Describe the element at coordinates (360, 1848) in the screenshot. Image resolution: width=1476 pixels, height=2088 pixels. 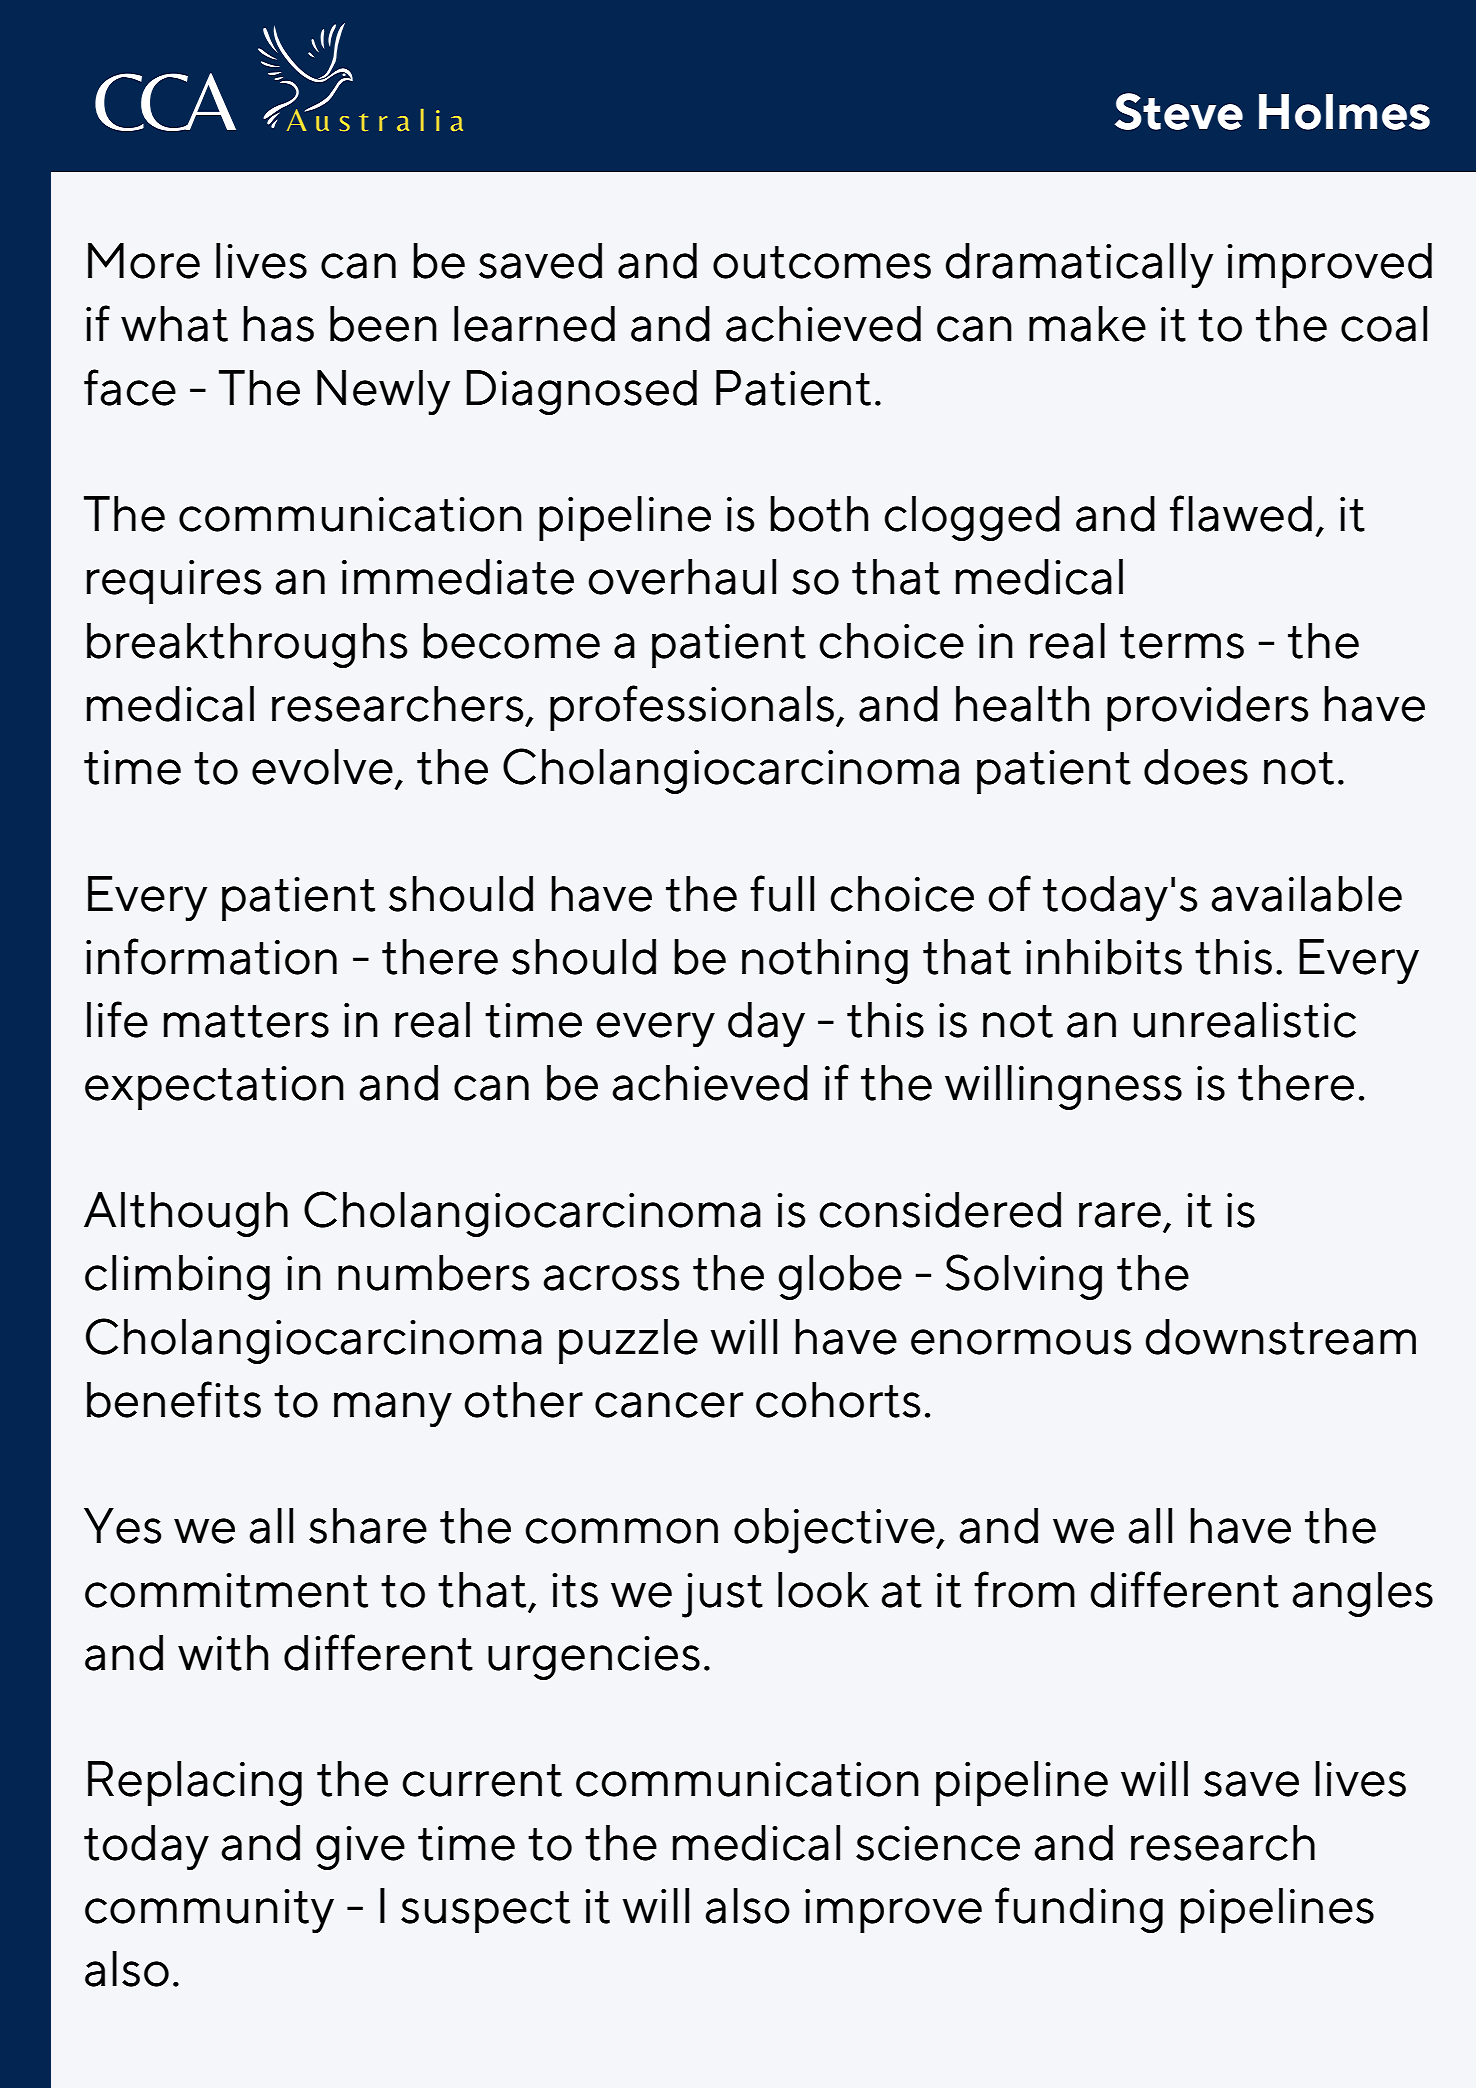
I see `give` at that location.
